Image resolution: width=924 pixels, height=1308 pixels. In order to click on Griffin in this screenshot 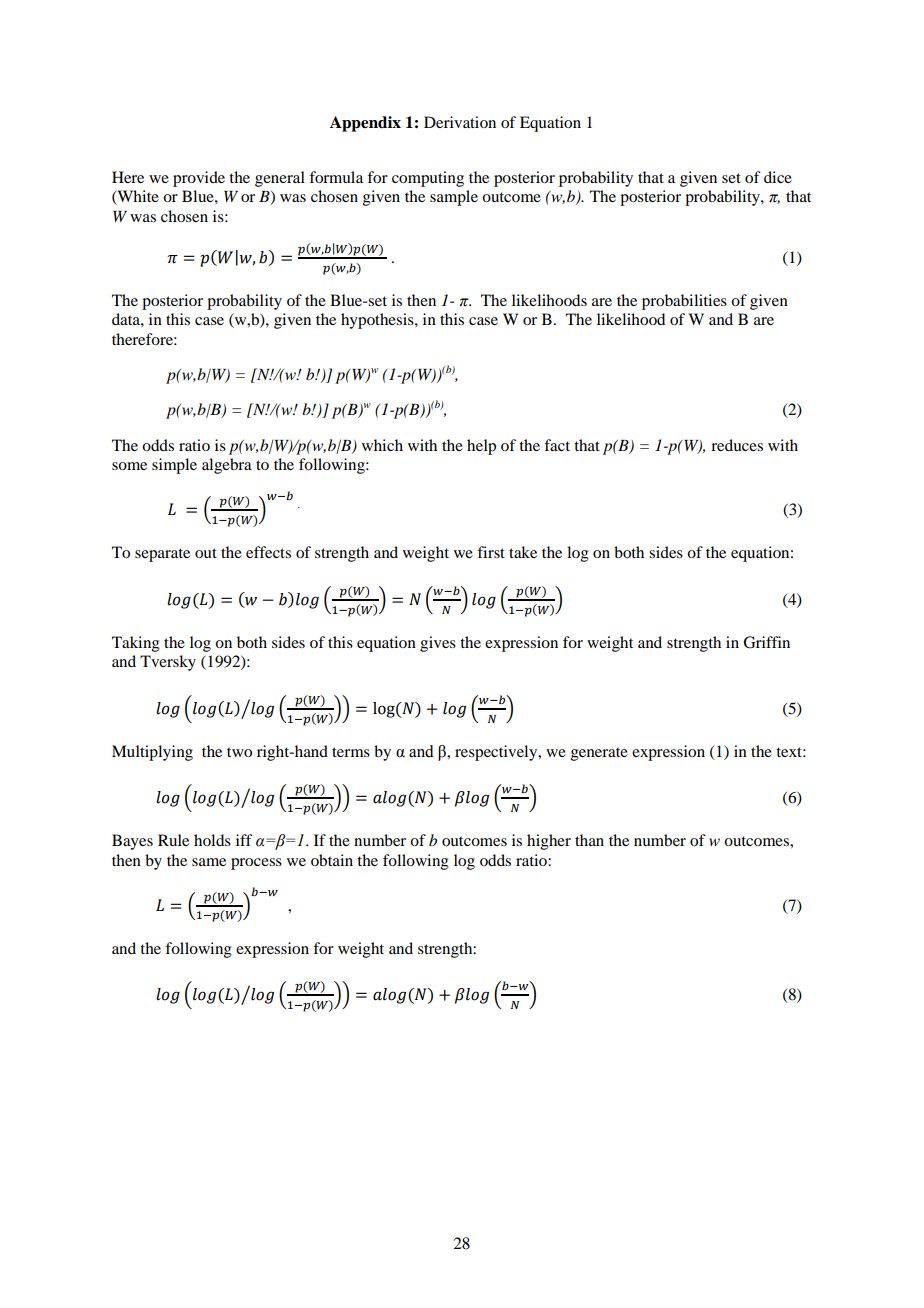, I will do `click(766, 642)`.
